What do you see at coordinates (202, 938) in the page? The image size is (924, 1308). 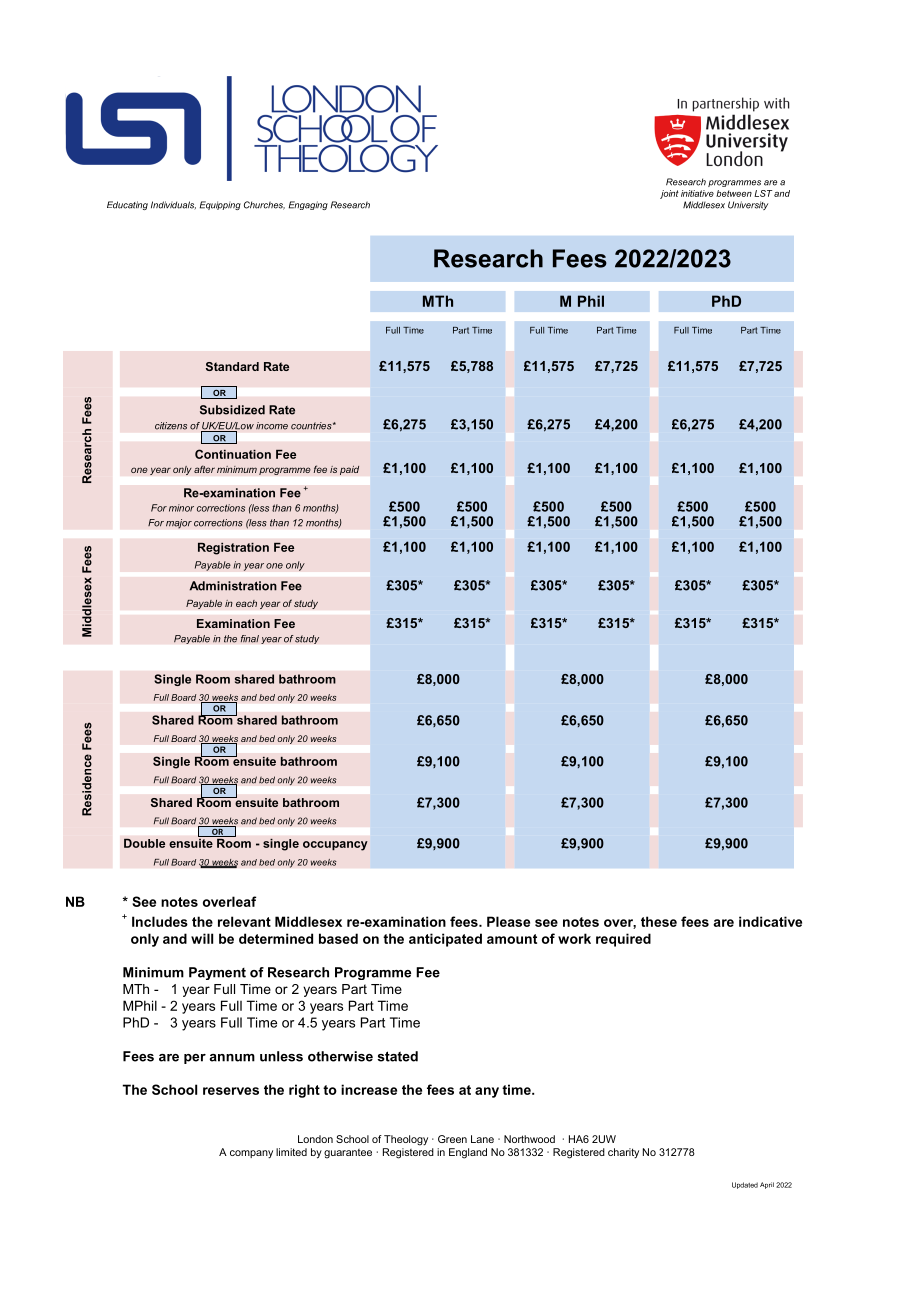 I see `will` at bounding box center [202, 938].
